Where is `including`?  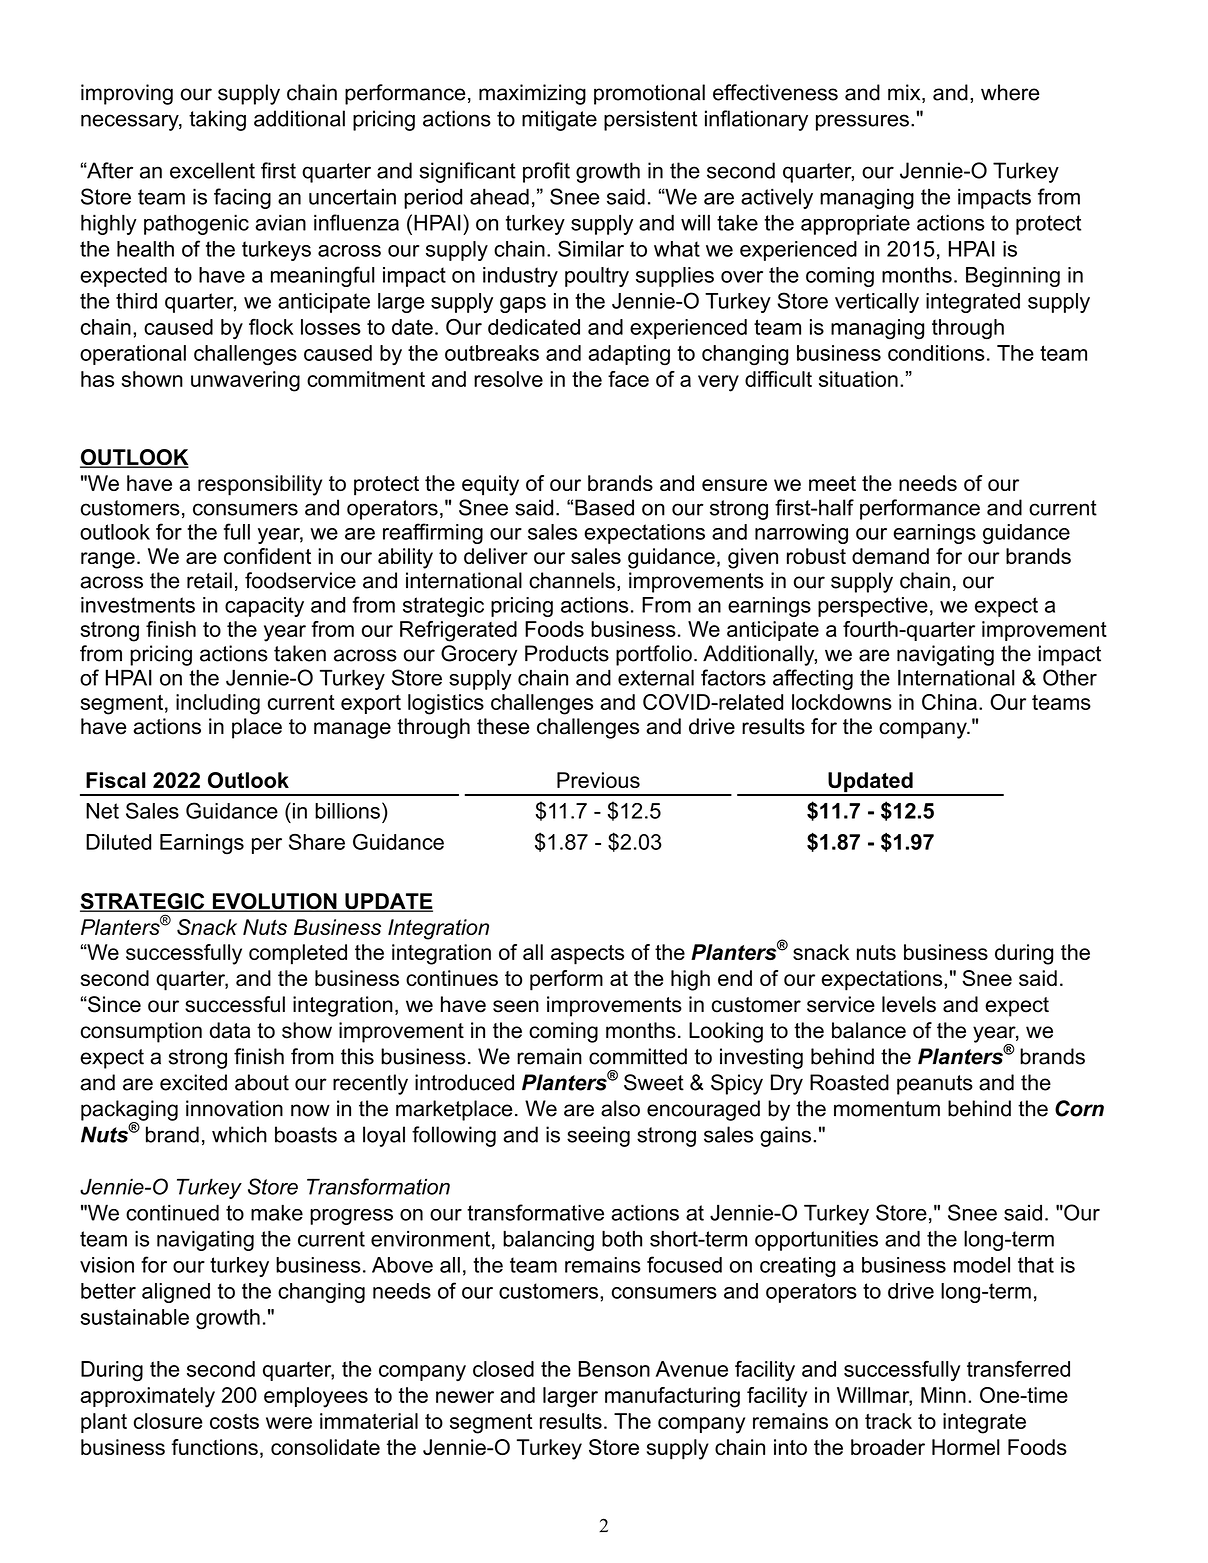 including is located at coordinates (218, 704).
